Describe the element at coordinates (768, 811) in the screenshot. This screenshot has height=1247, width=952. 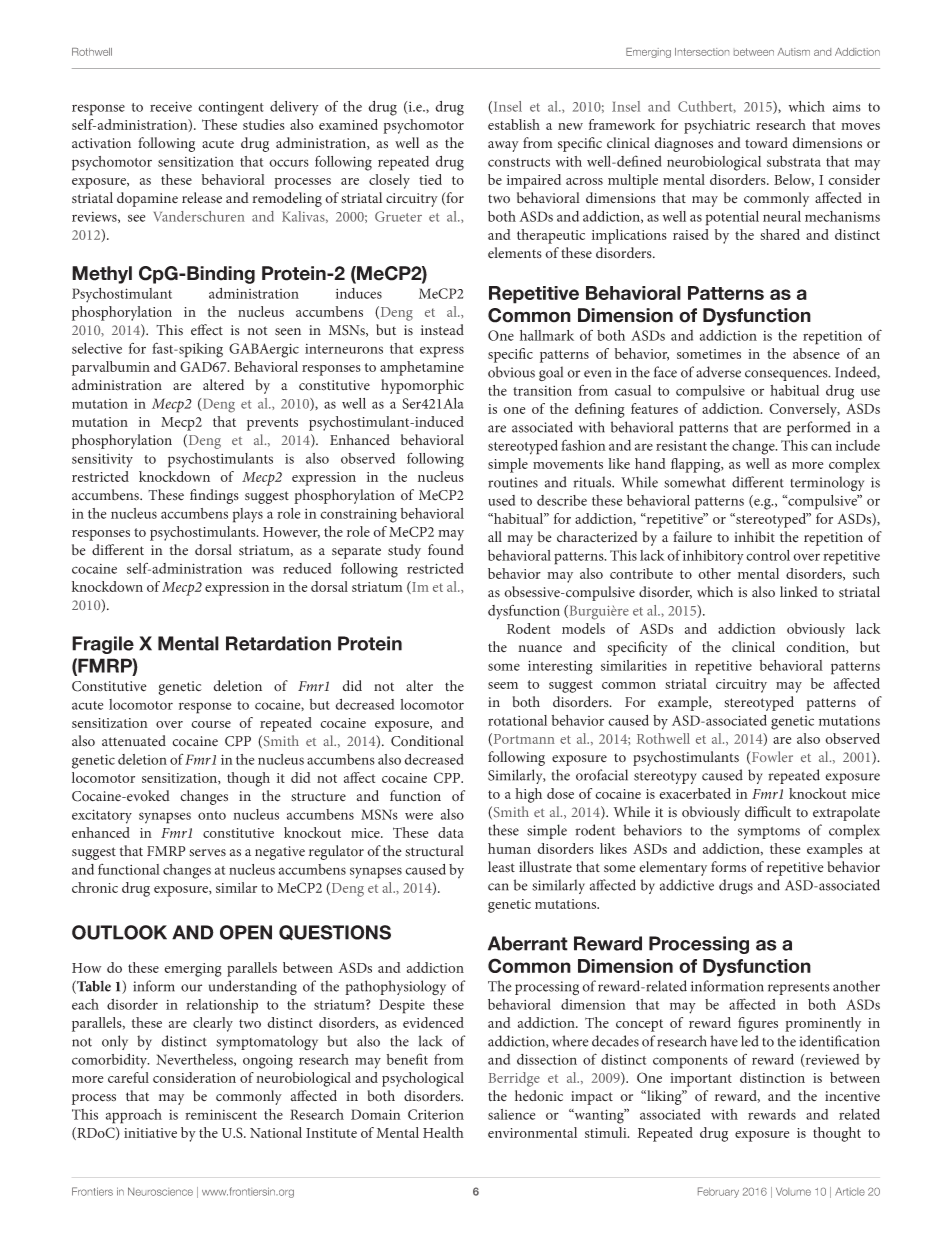
I see `difficult` at that location.
